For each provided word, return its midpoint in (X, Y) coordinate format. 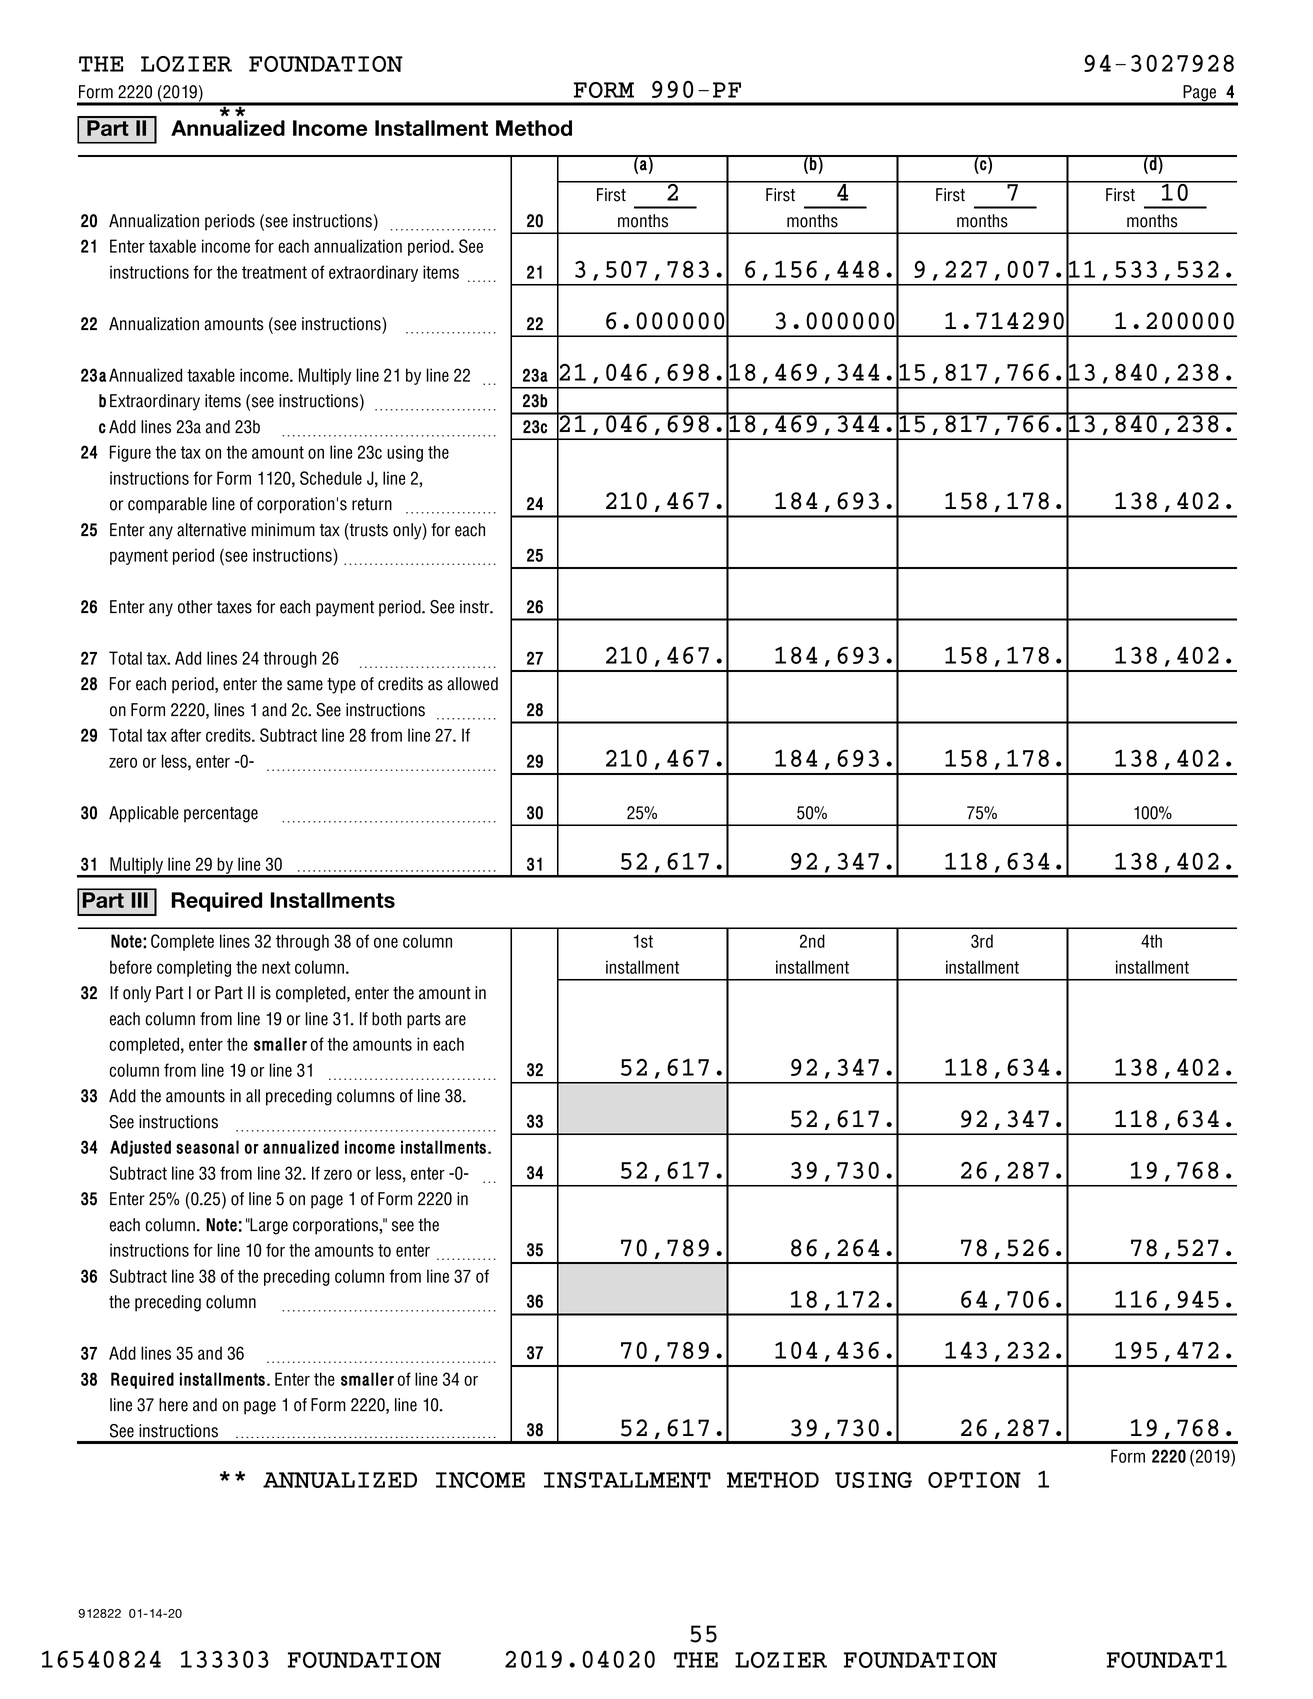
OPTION (974, 1480)
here (173, 1405)
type (341, 686)
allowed (472, 684)
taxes (234, 607)
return (372, 504)
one (386, 942)
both (387, 1019)
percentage (221, 815)
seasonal (207, 1147)
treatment (274, 272)
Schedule (331, 478)
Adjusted (140, 1148)
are (455, 1020)
